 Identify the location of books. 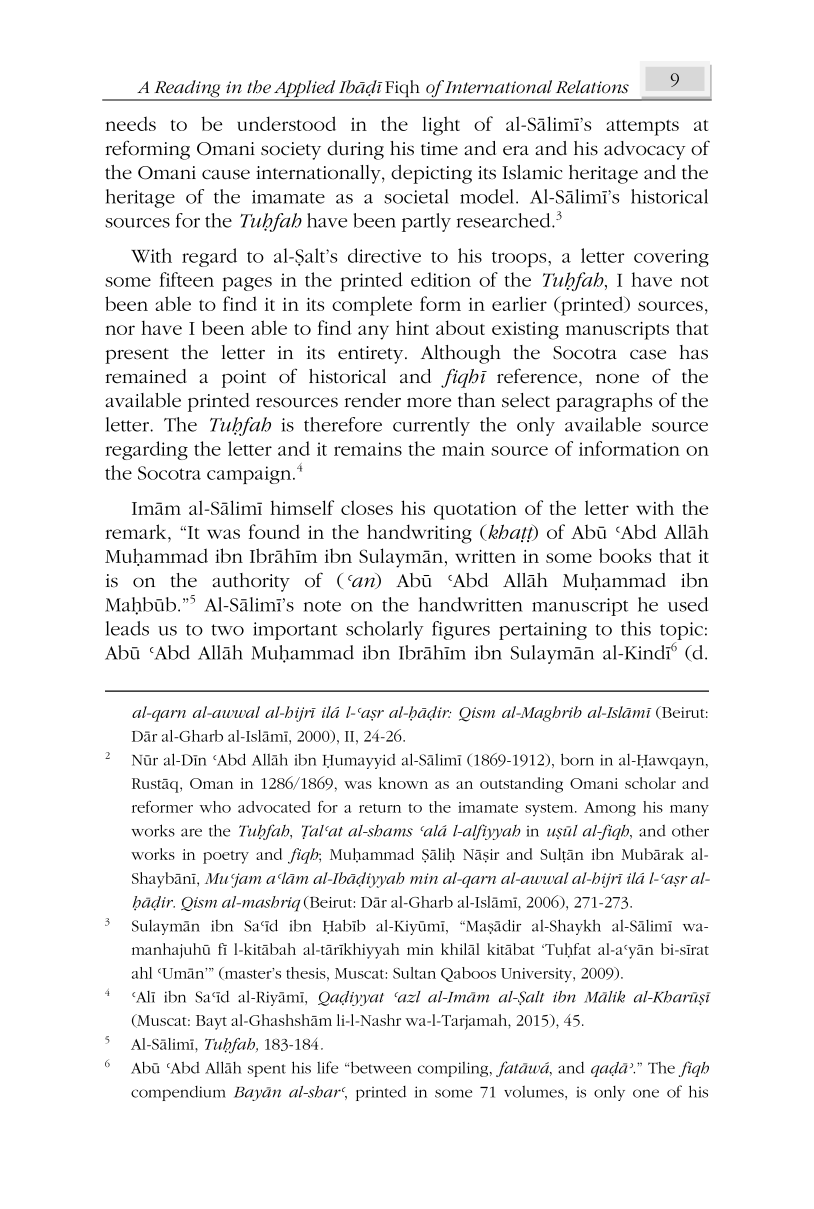
(625, 555).
